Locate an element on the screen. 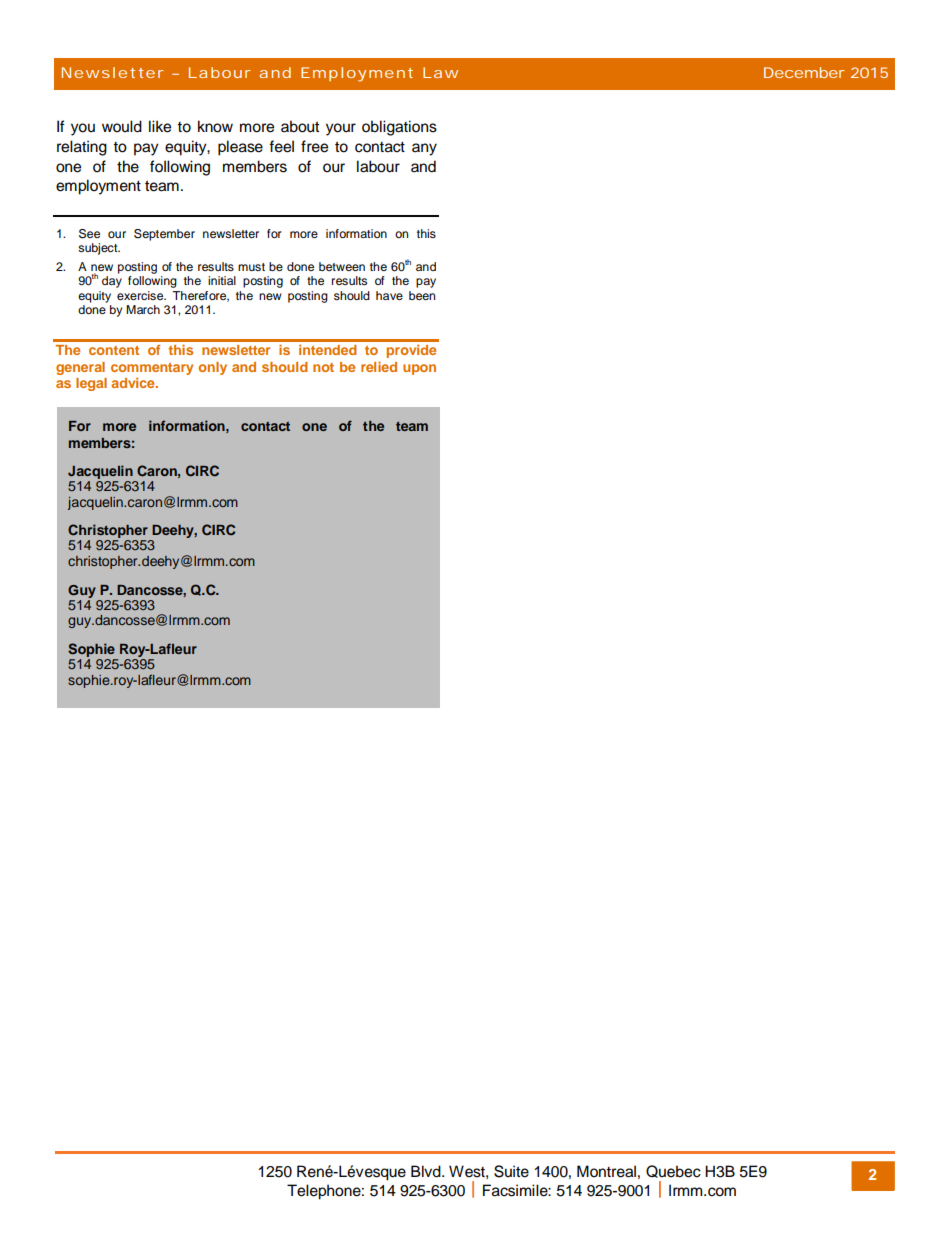  December is located at coordinates (804, 72).
